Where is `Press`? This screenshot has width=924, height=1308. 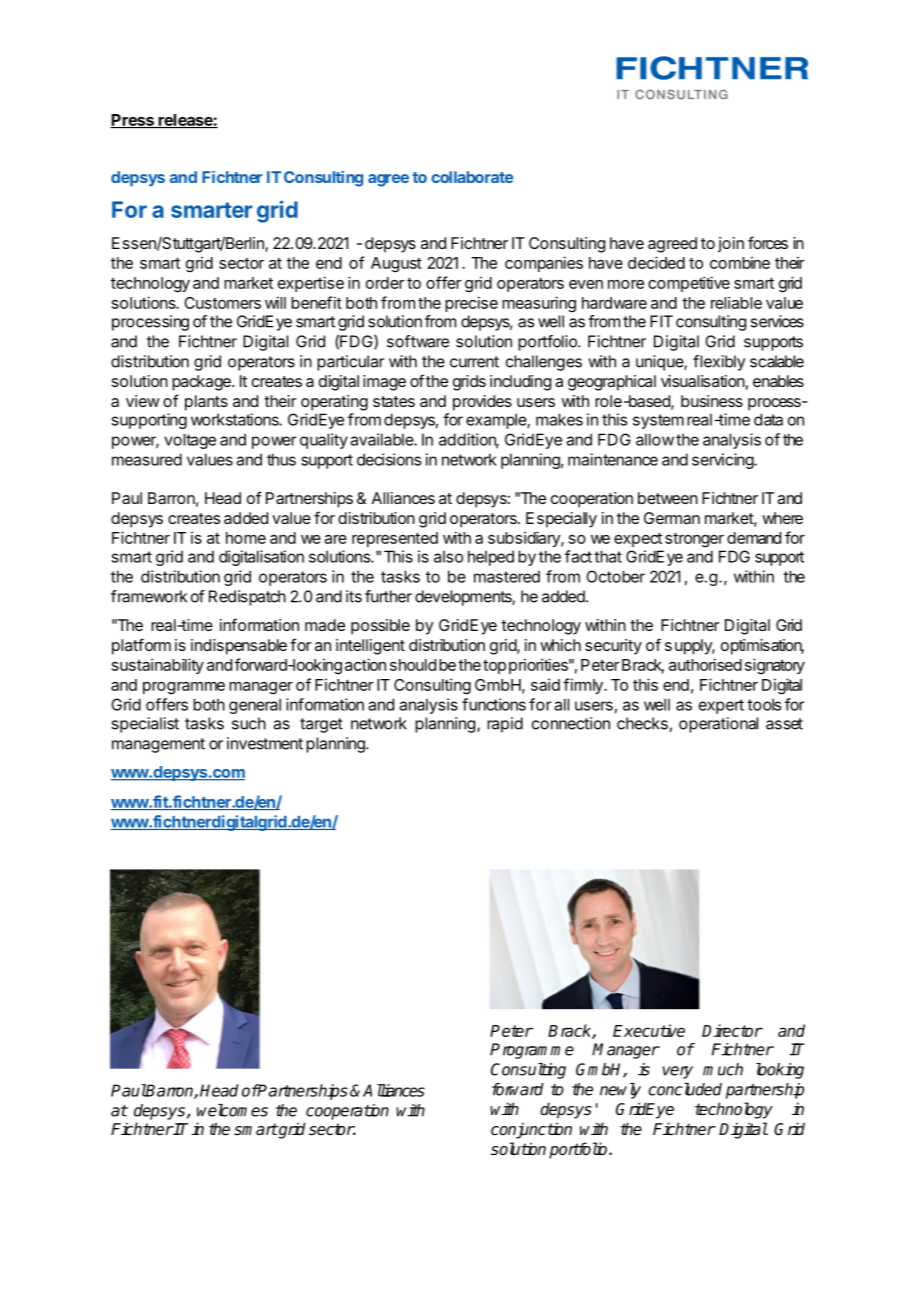 Press is located at coordinates (133, 121).
